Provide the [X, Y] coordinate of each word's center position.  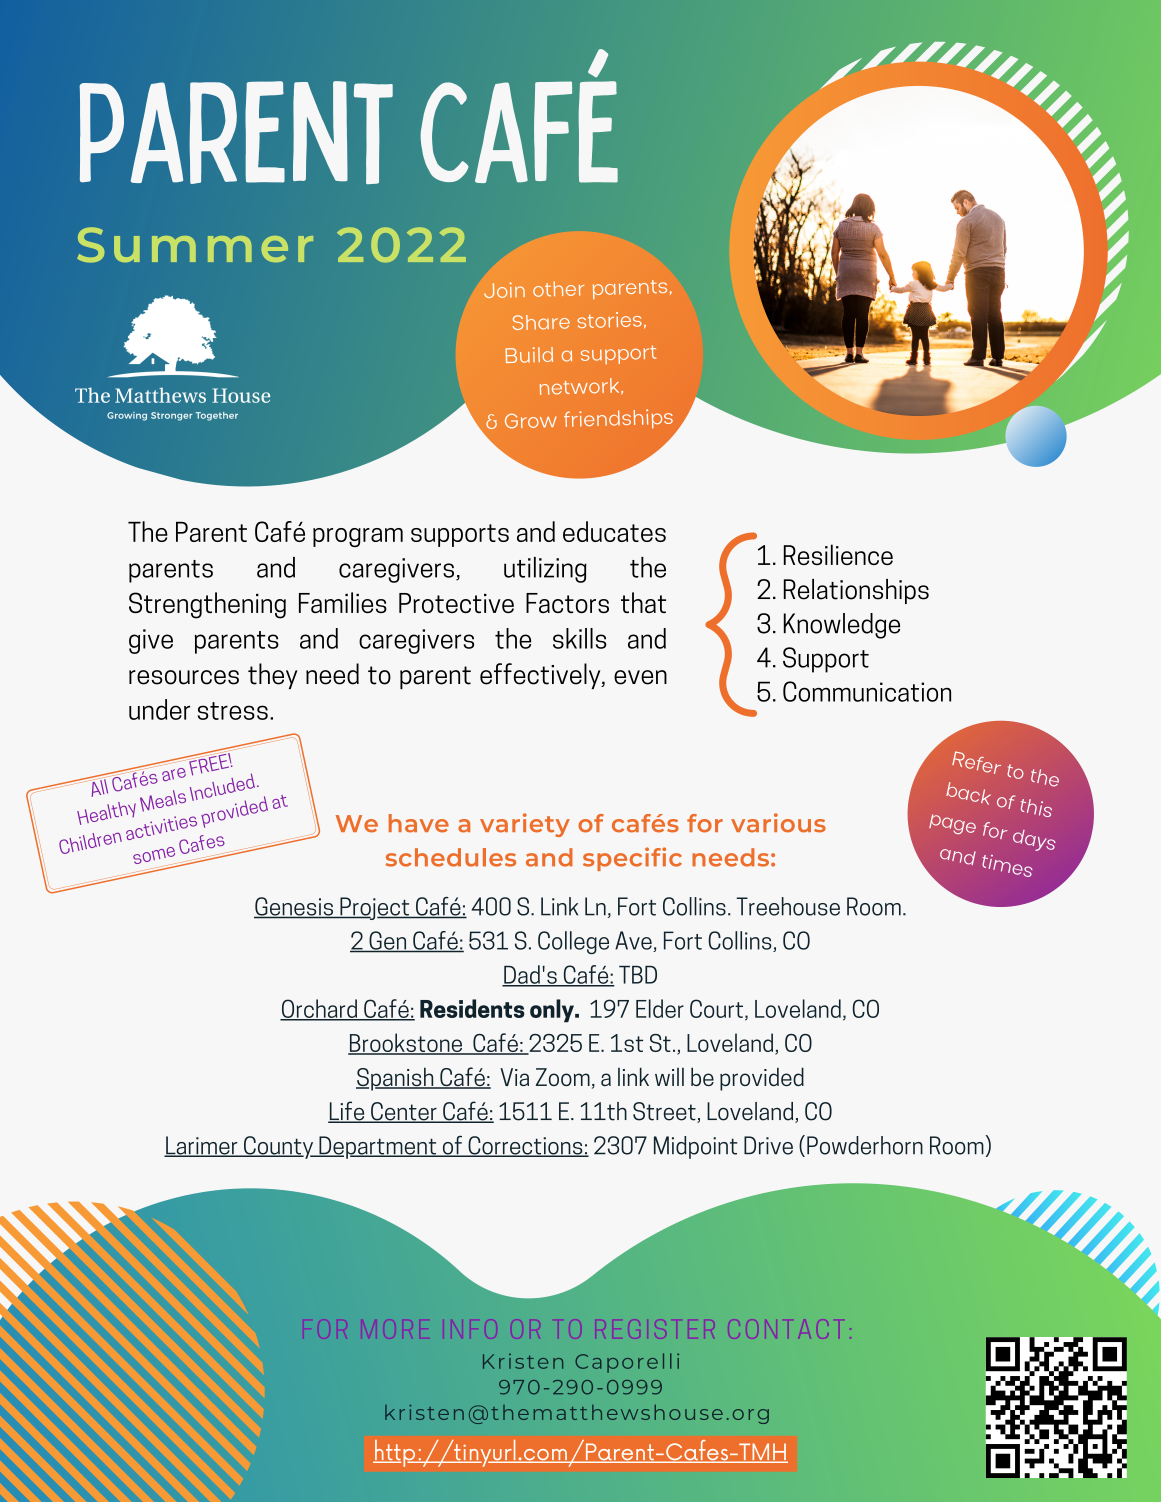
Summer [195, 245]
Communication [867, 691]
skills [580, 638]
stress [233, 711]
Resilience [838, 554]
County [279, 1147]
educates [614, 531]
